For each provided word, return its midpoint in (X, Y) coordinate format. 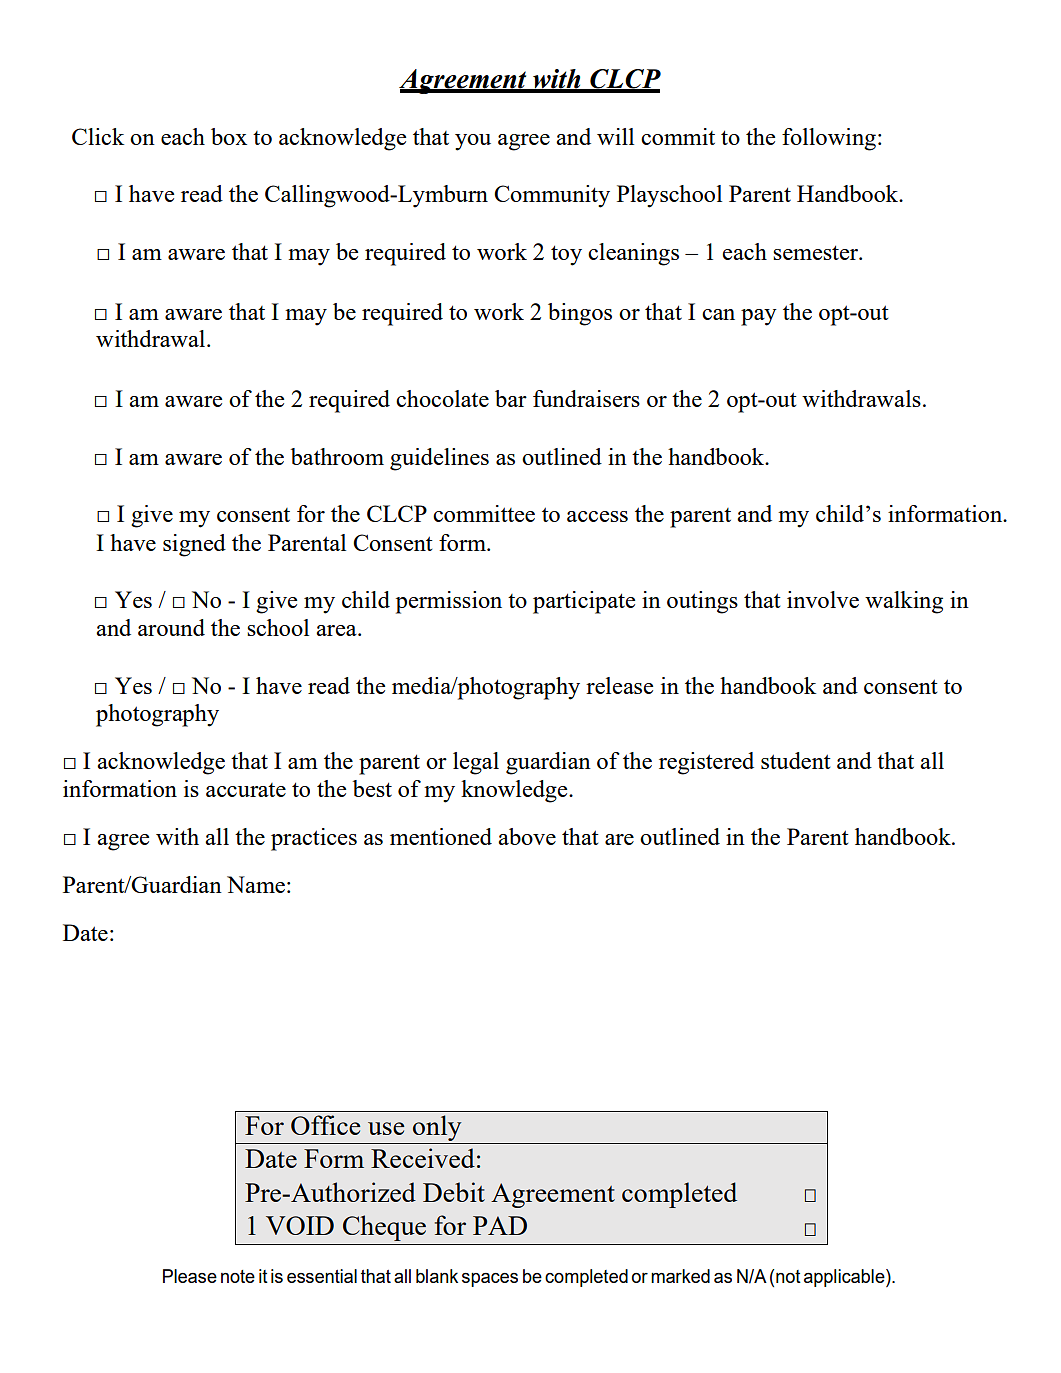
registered (706, 763)
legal (476, 763)
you (473, 142)
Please (190, 1276)
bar (511, 398)
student (796, 760)
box (229, 136)
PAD (500, 1225)
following (829, 139)
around (171, 627)
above (527, 836)
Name (256, 884)
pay (759, 317)
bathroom (337, 456)
